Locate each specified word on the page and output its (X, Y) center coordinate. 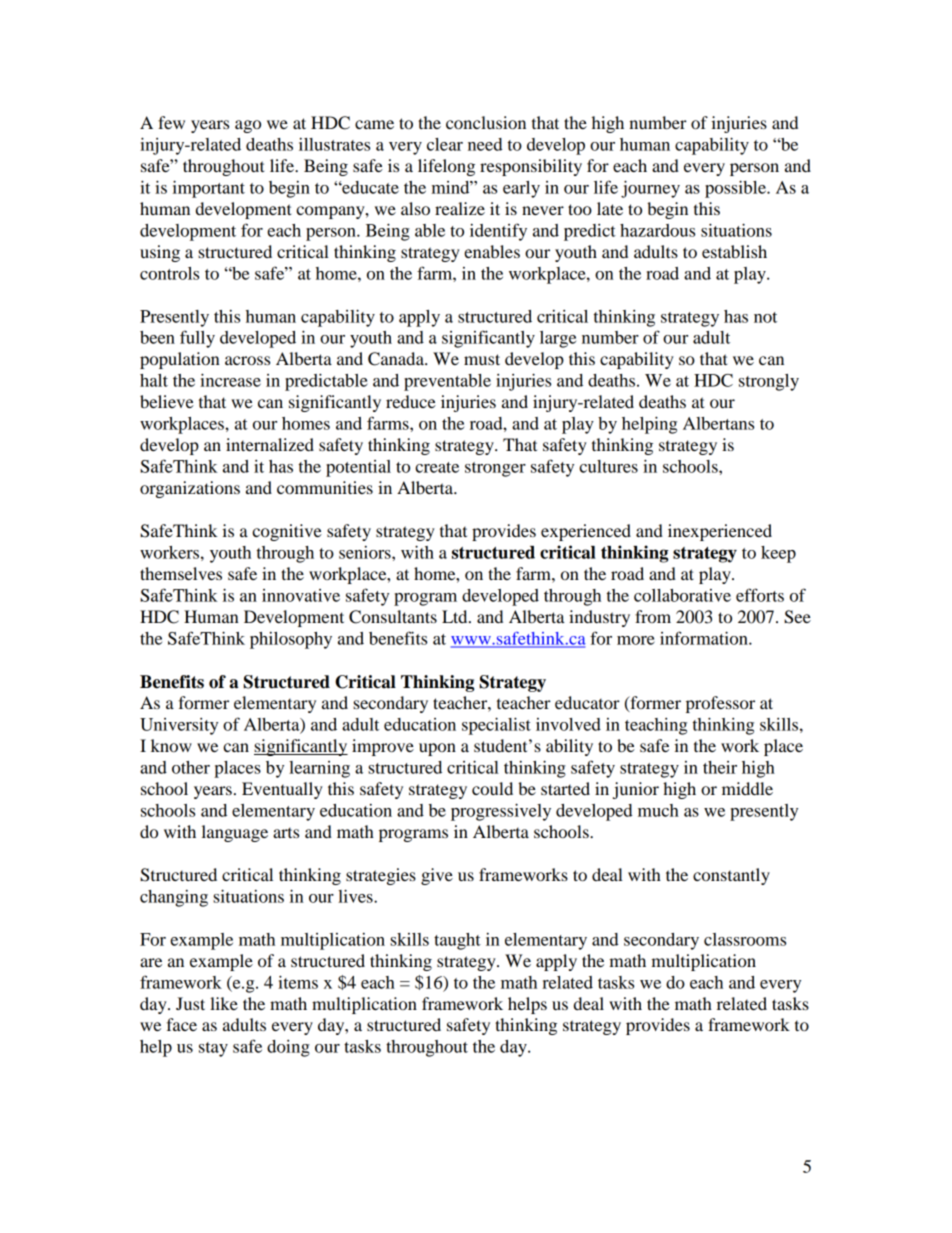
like (224, 1003)
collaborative (682, 595)
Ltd (456, 616)
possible (736, 189)
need (485, 144)
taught (457, 941)
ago (248, 126)
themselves (181, 573)
